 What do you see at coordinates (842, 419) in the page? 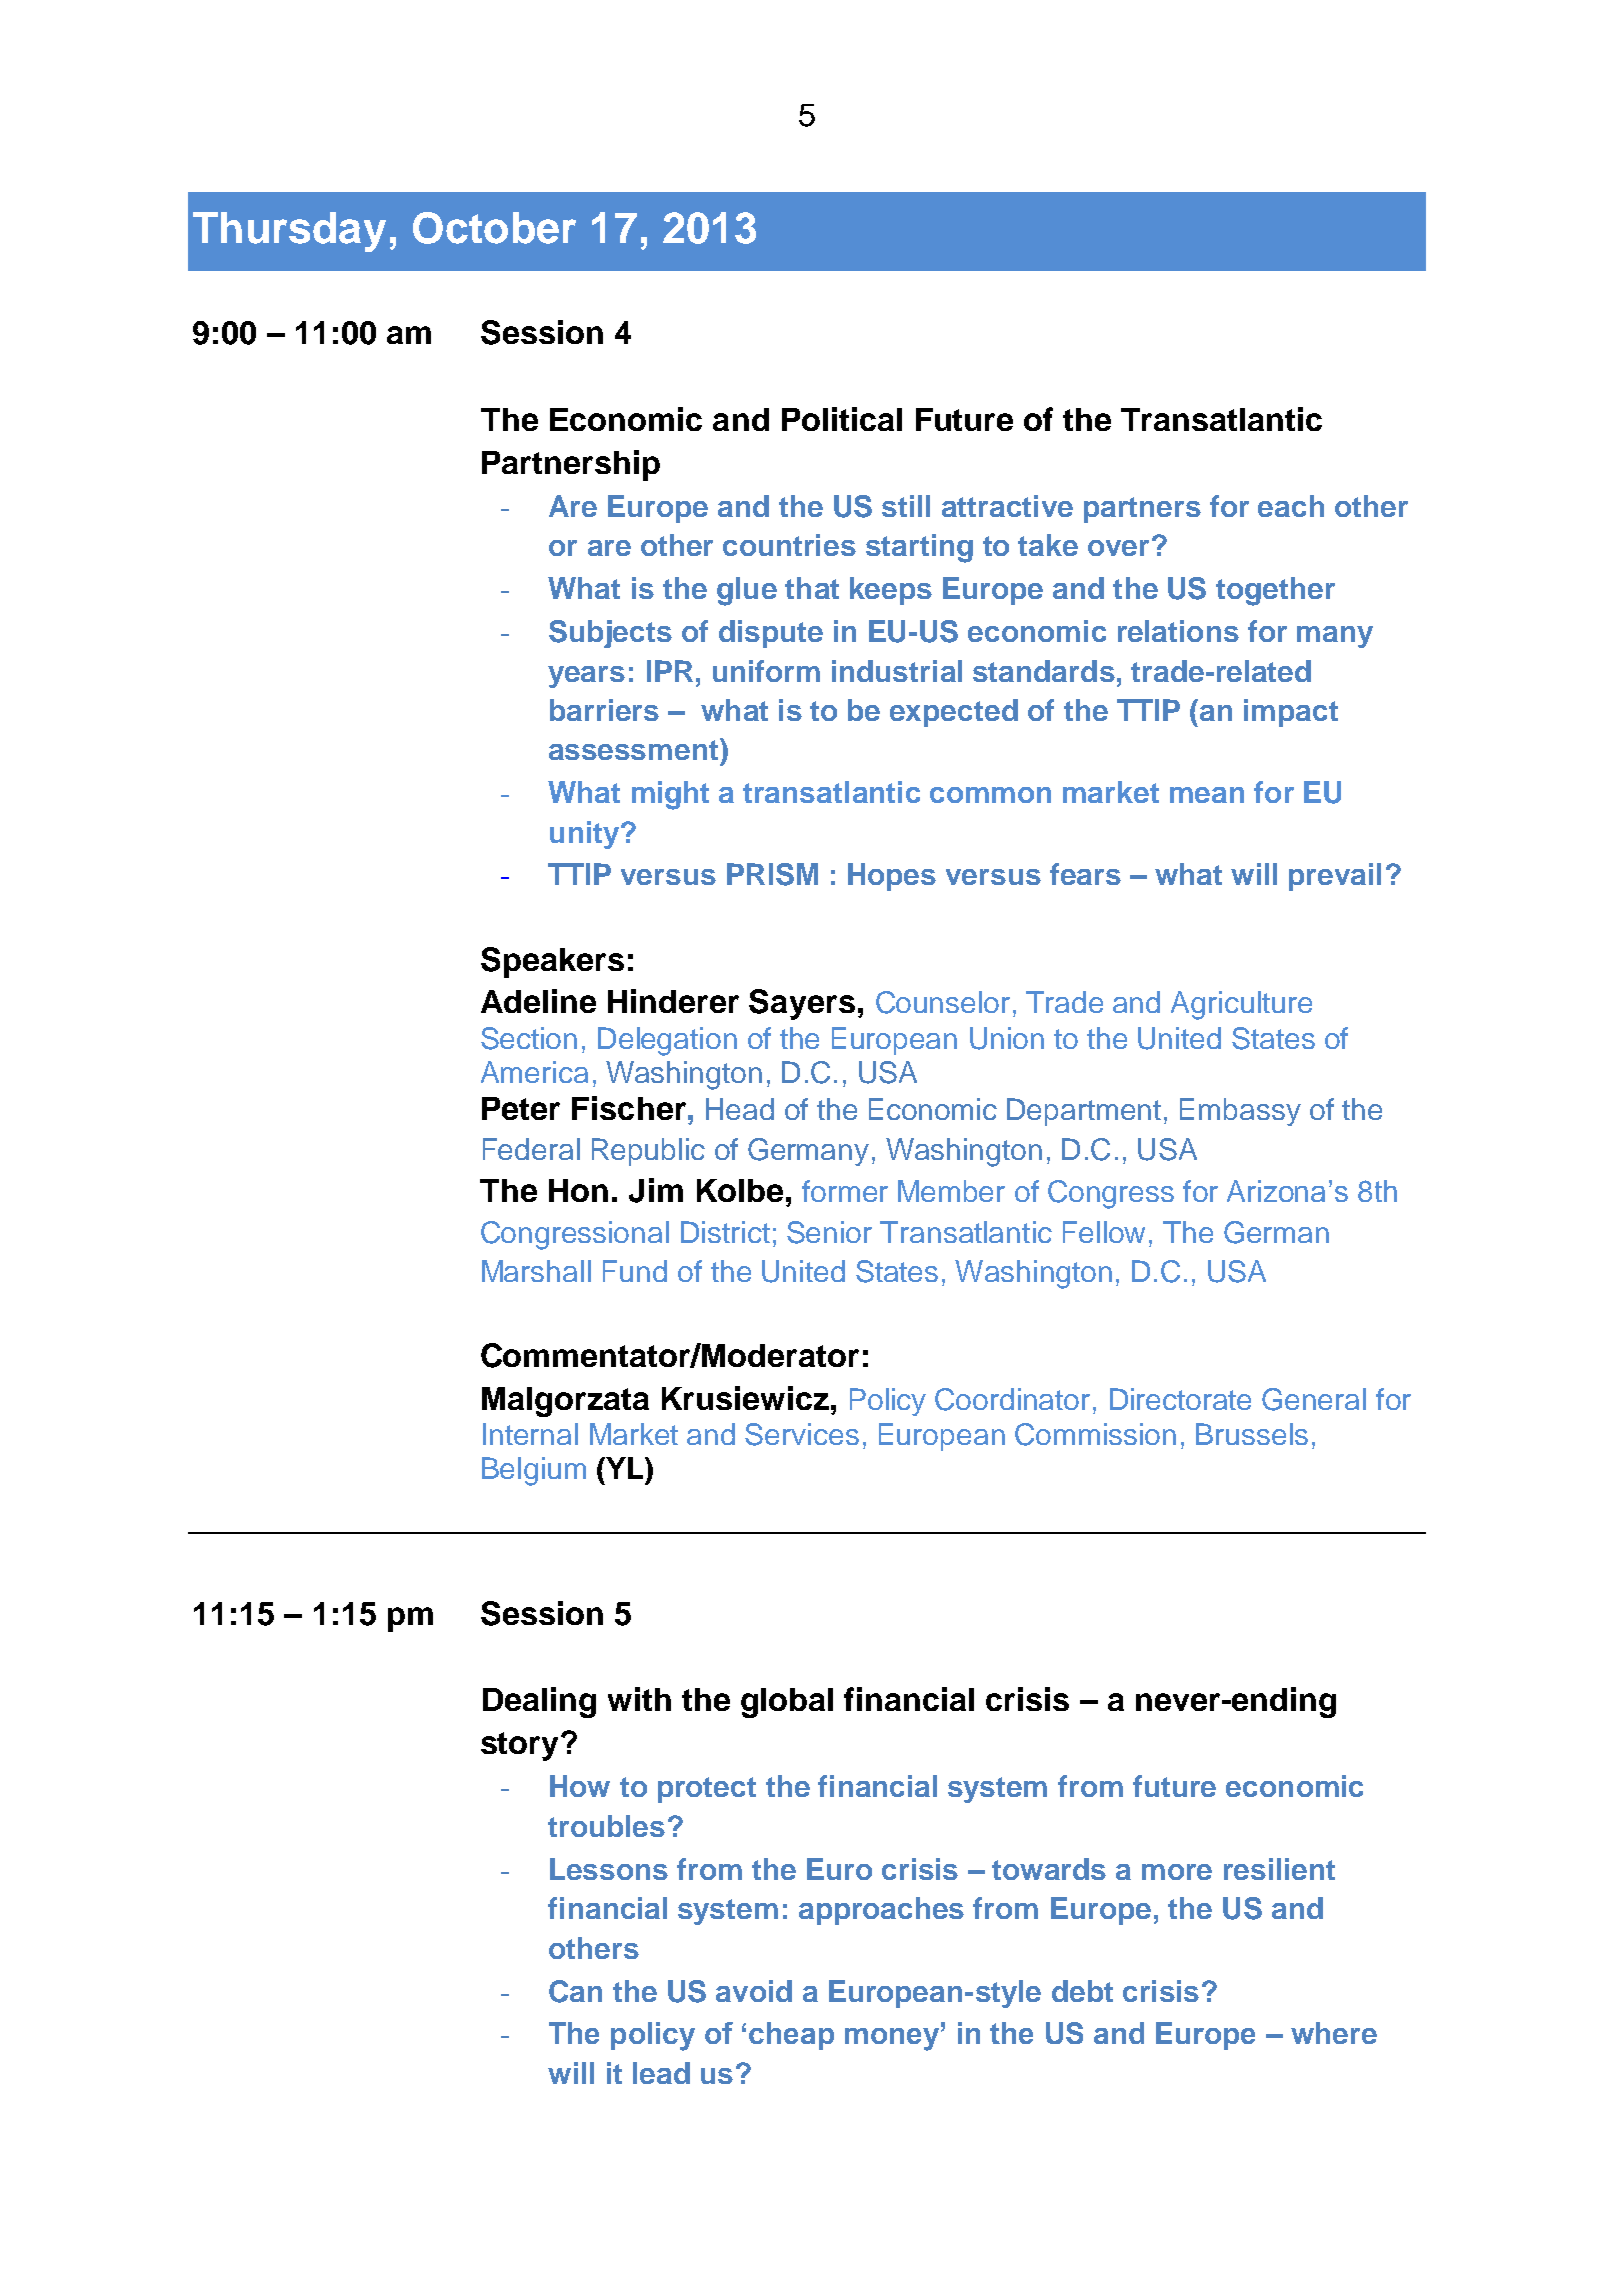
I see `Political` at bounding box center [842, 419].
